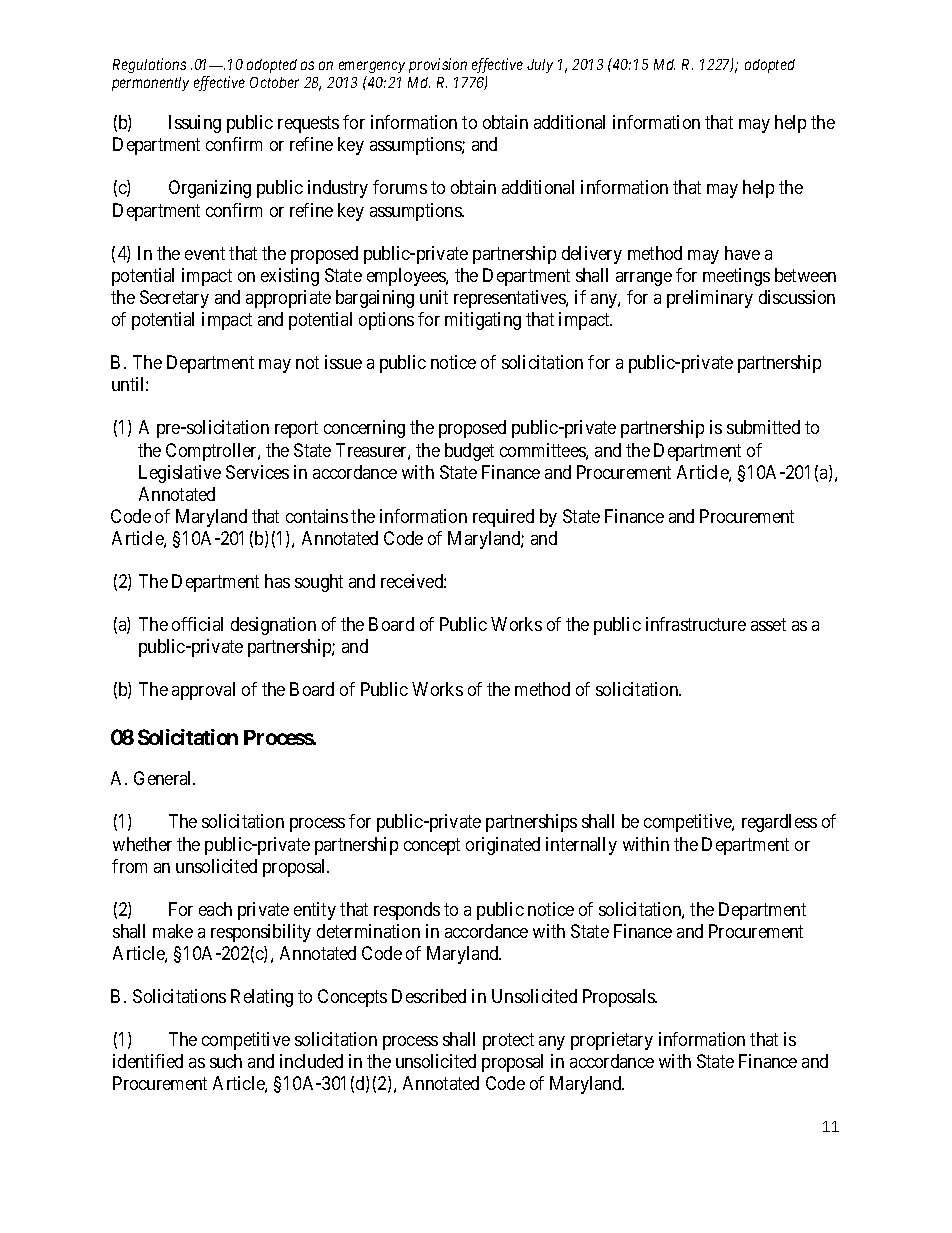  Describe the element at coordinates (195, 124) in the screenshot. I see `Issuing` at that location.
